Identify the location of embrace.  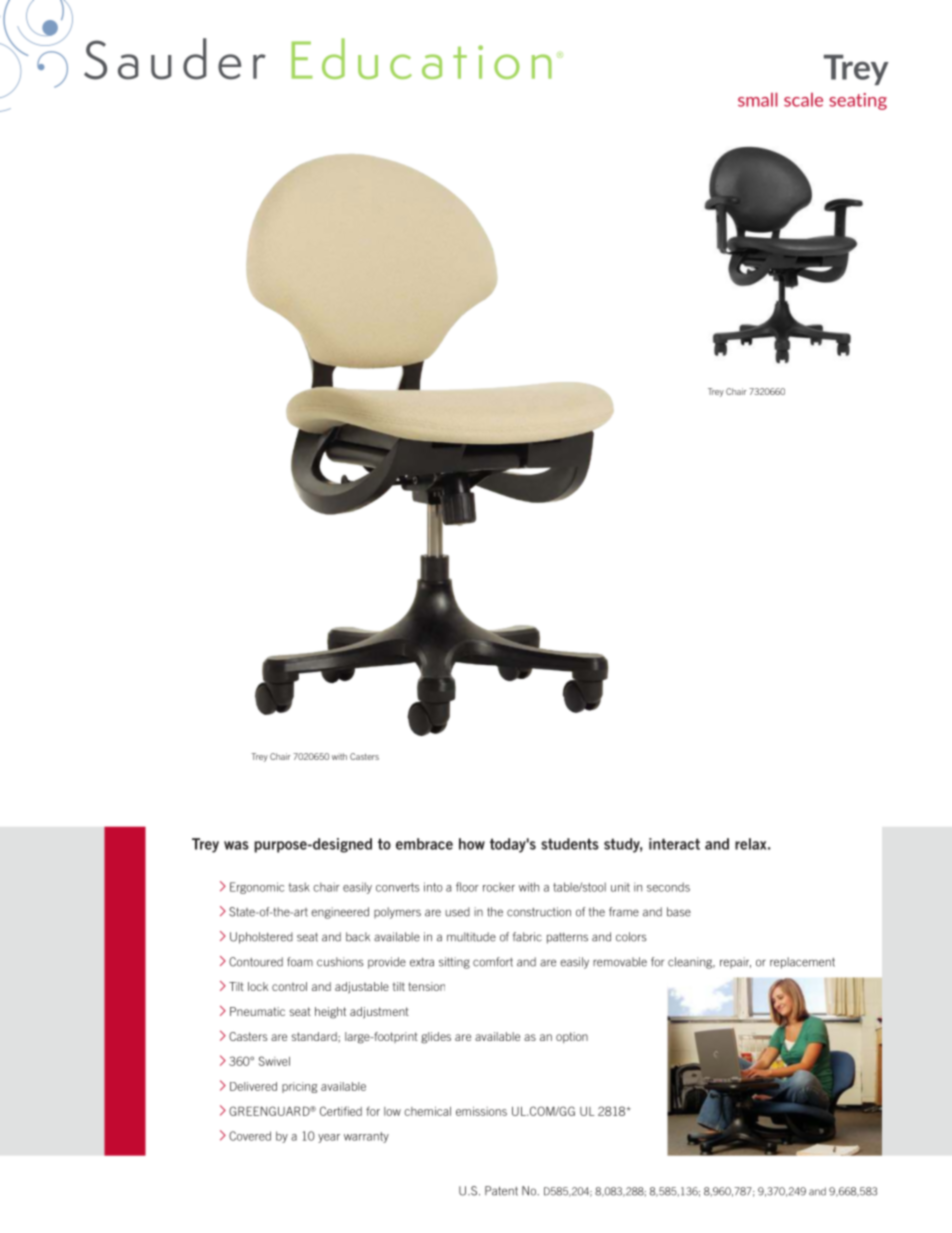
(424, 844).
